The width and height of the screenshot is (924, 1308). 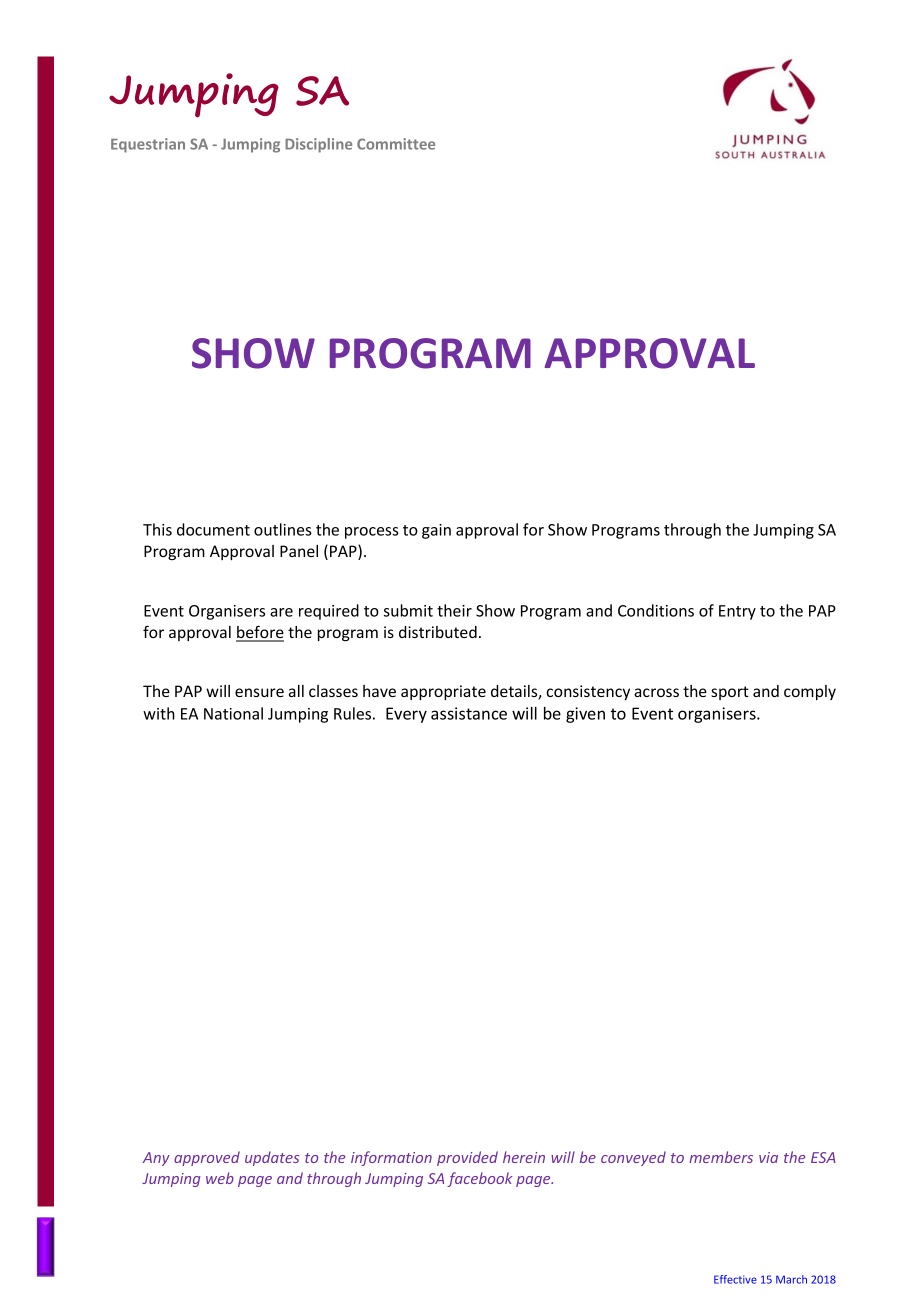 I want to click on National, so click(x=233, y=713).
